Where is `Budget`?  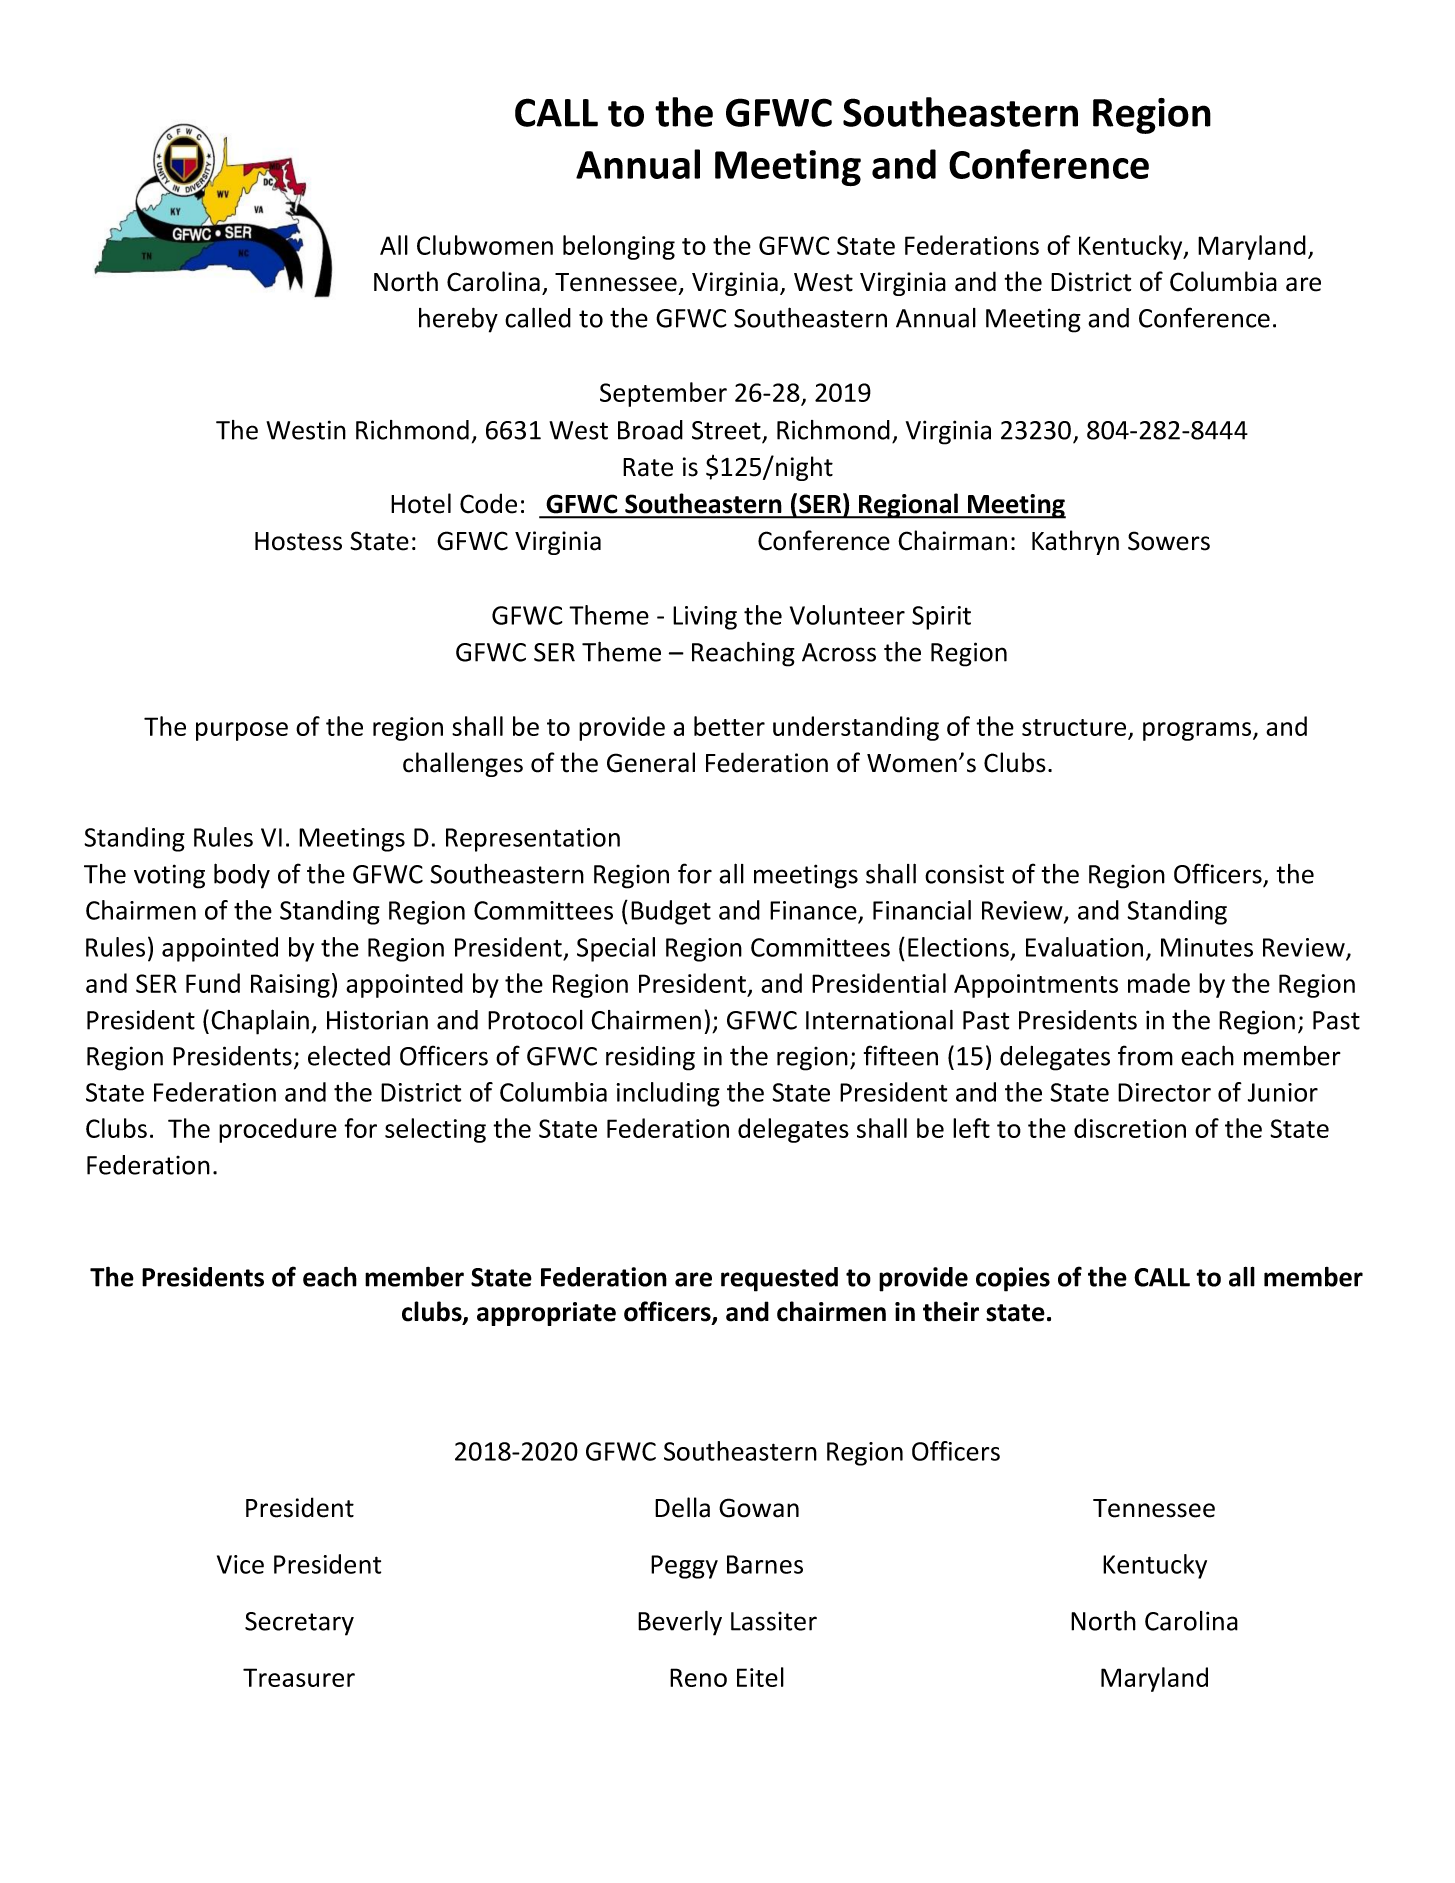
Budget is located at coordinates (671, 912).
